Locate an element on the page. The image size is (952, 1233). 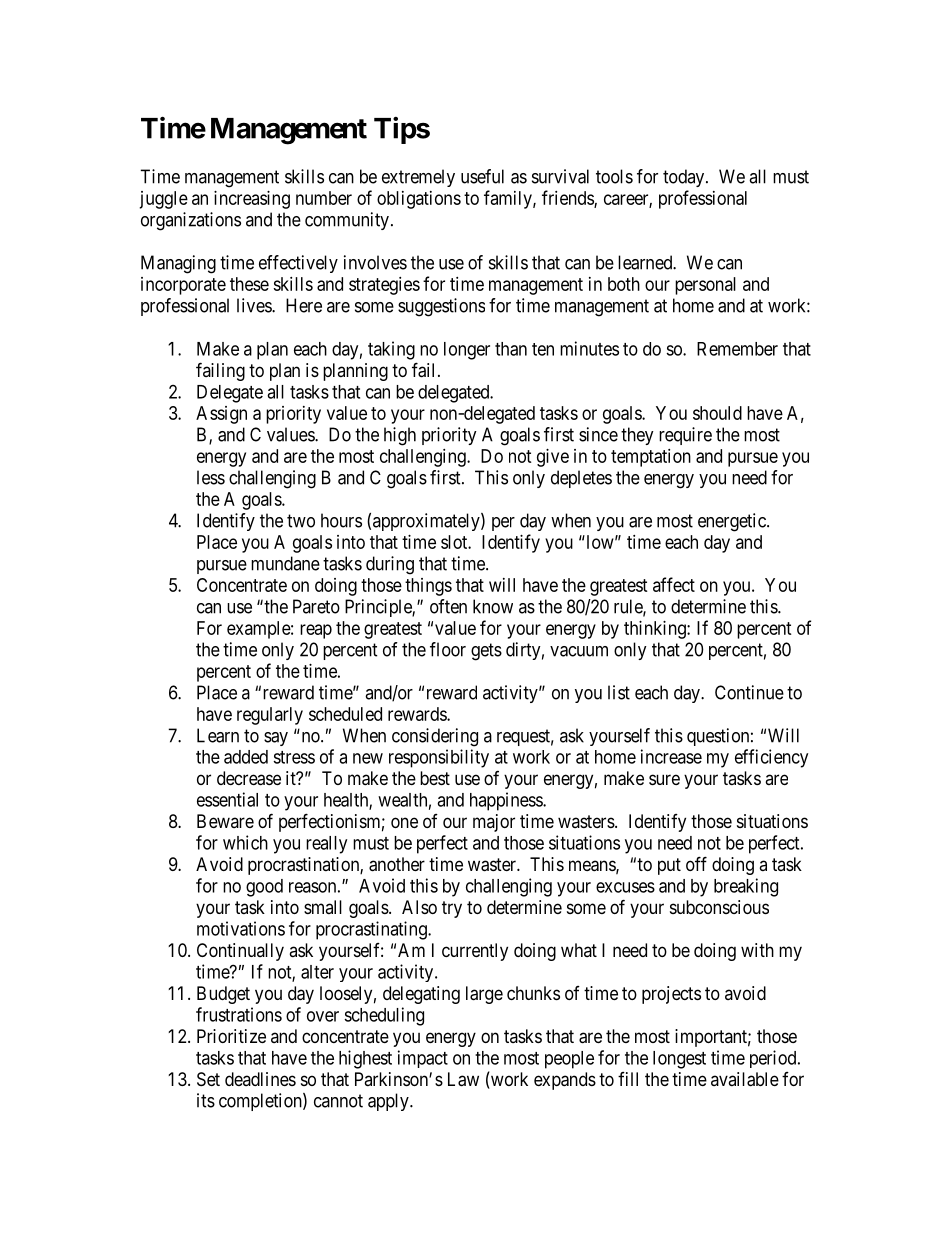
less is located at coordinates (211, 477).
